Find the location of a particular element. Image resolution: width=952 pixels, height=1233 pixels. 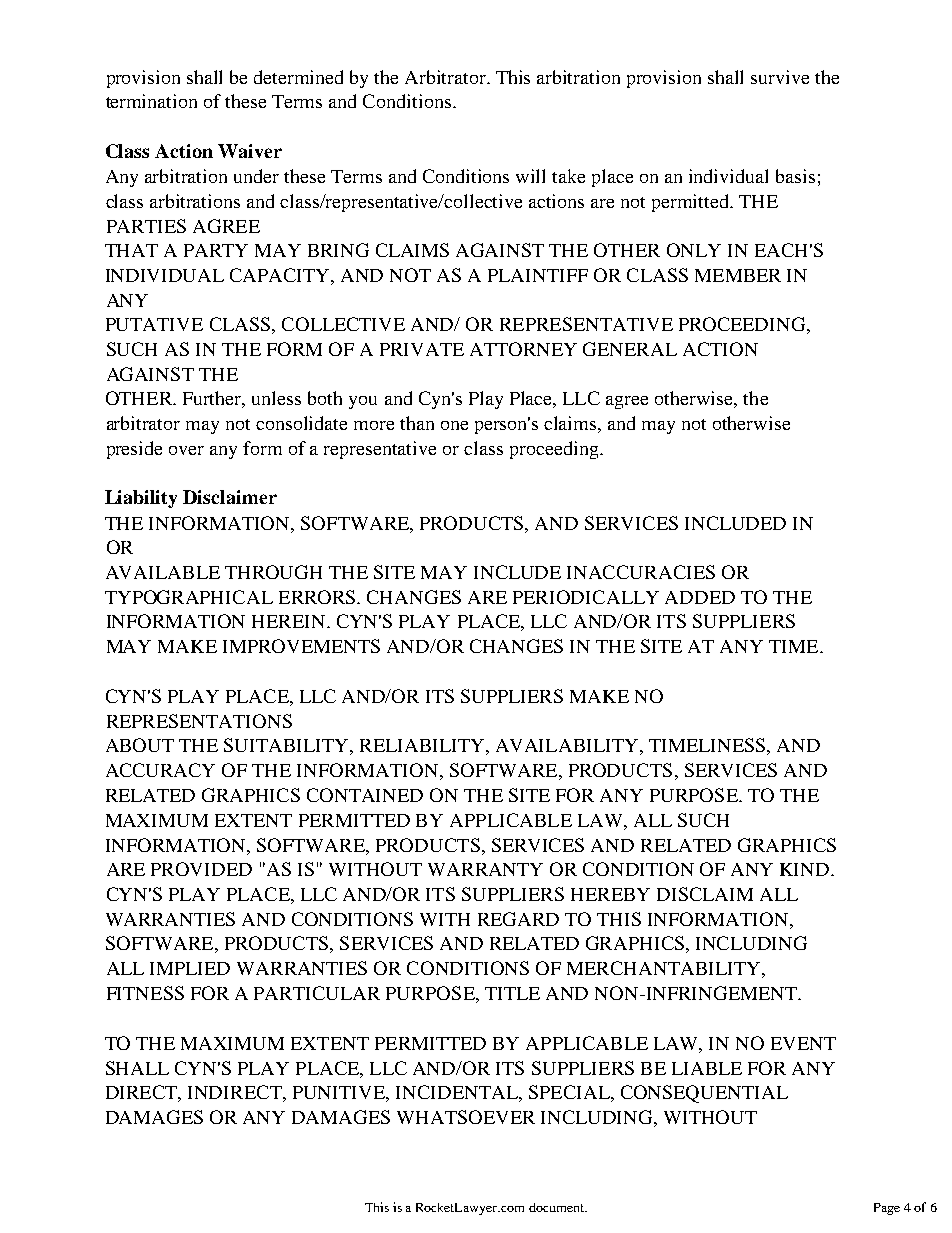

WARRANTY is located at coordinates (485, 869).
